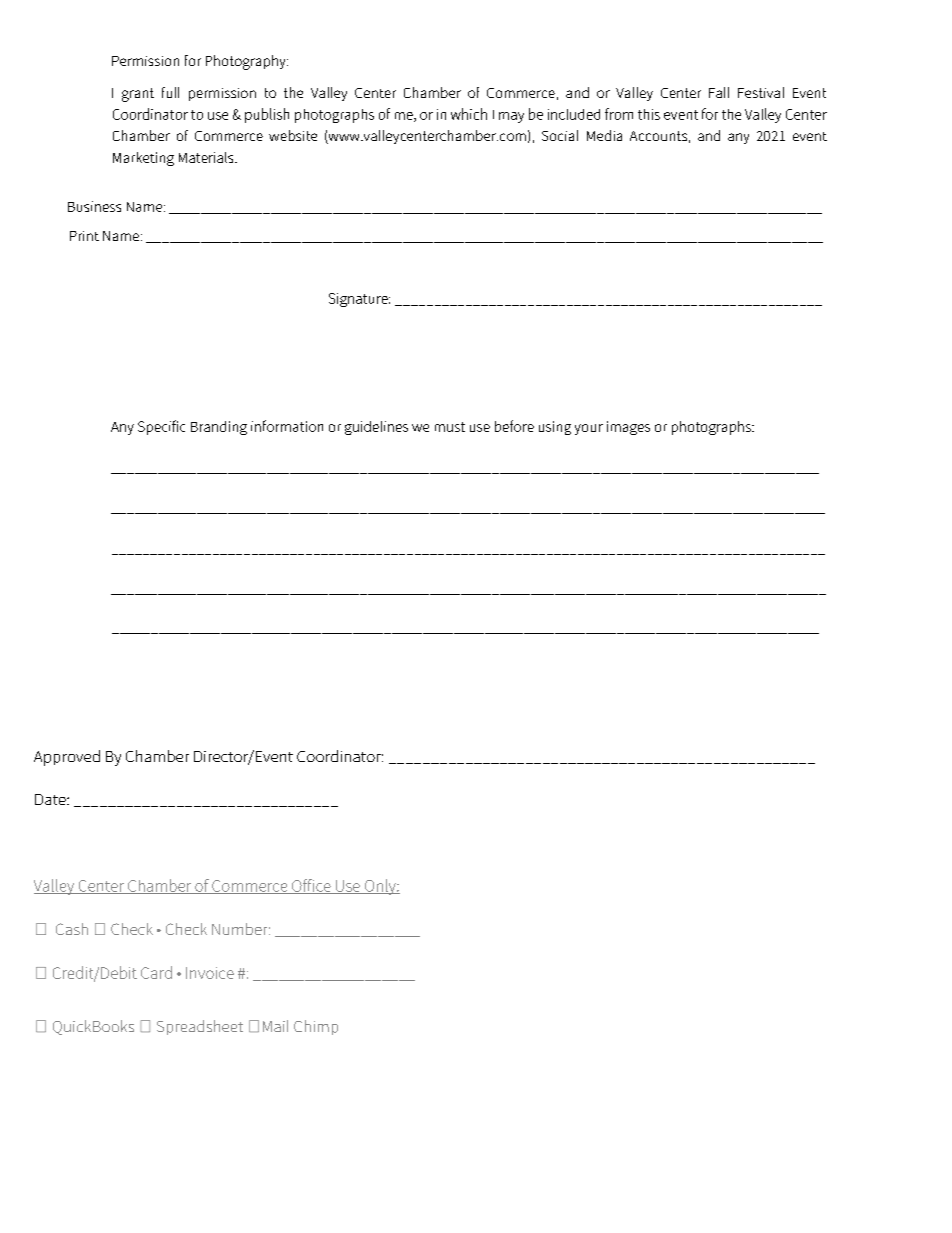 The height and width of the document is (1233, 952). Describe the element at coordinates (628, 428) in the document. I see `images` at that location.
